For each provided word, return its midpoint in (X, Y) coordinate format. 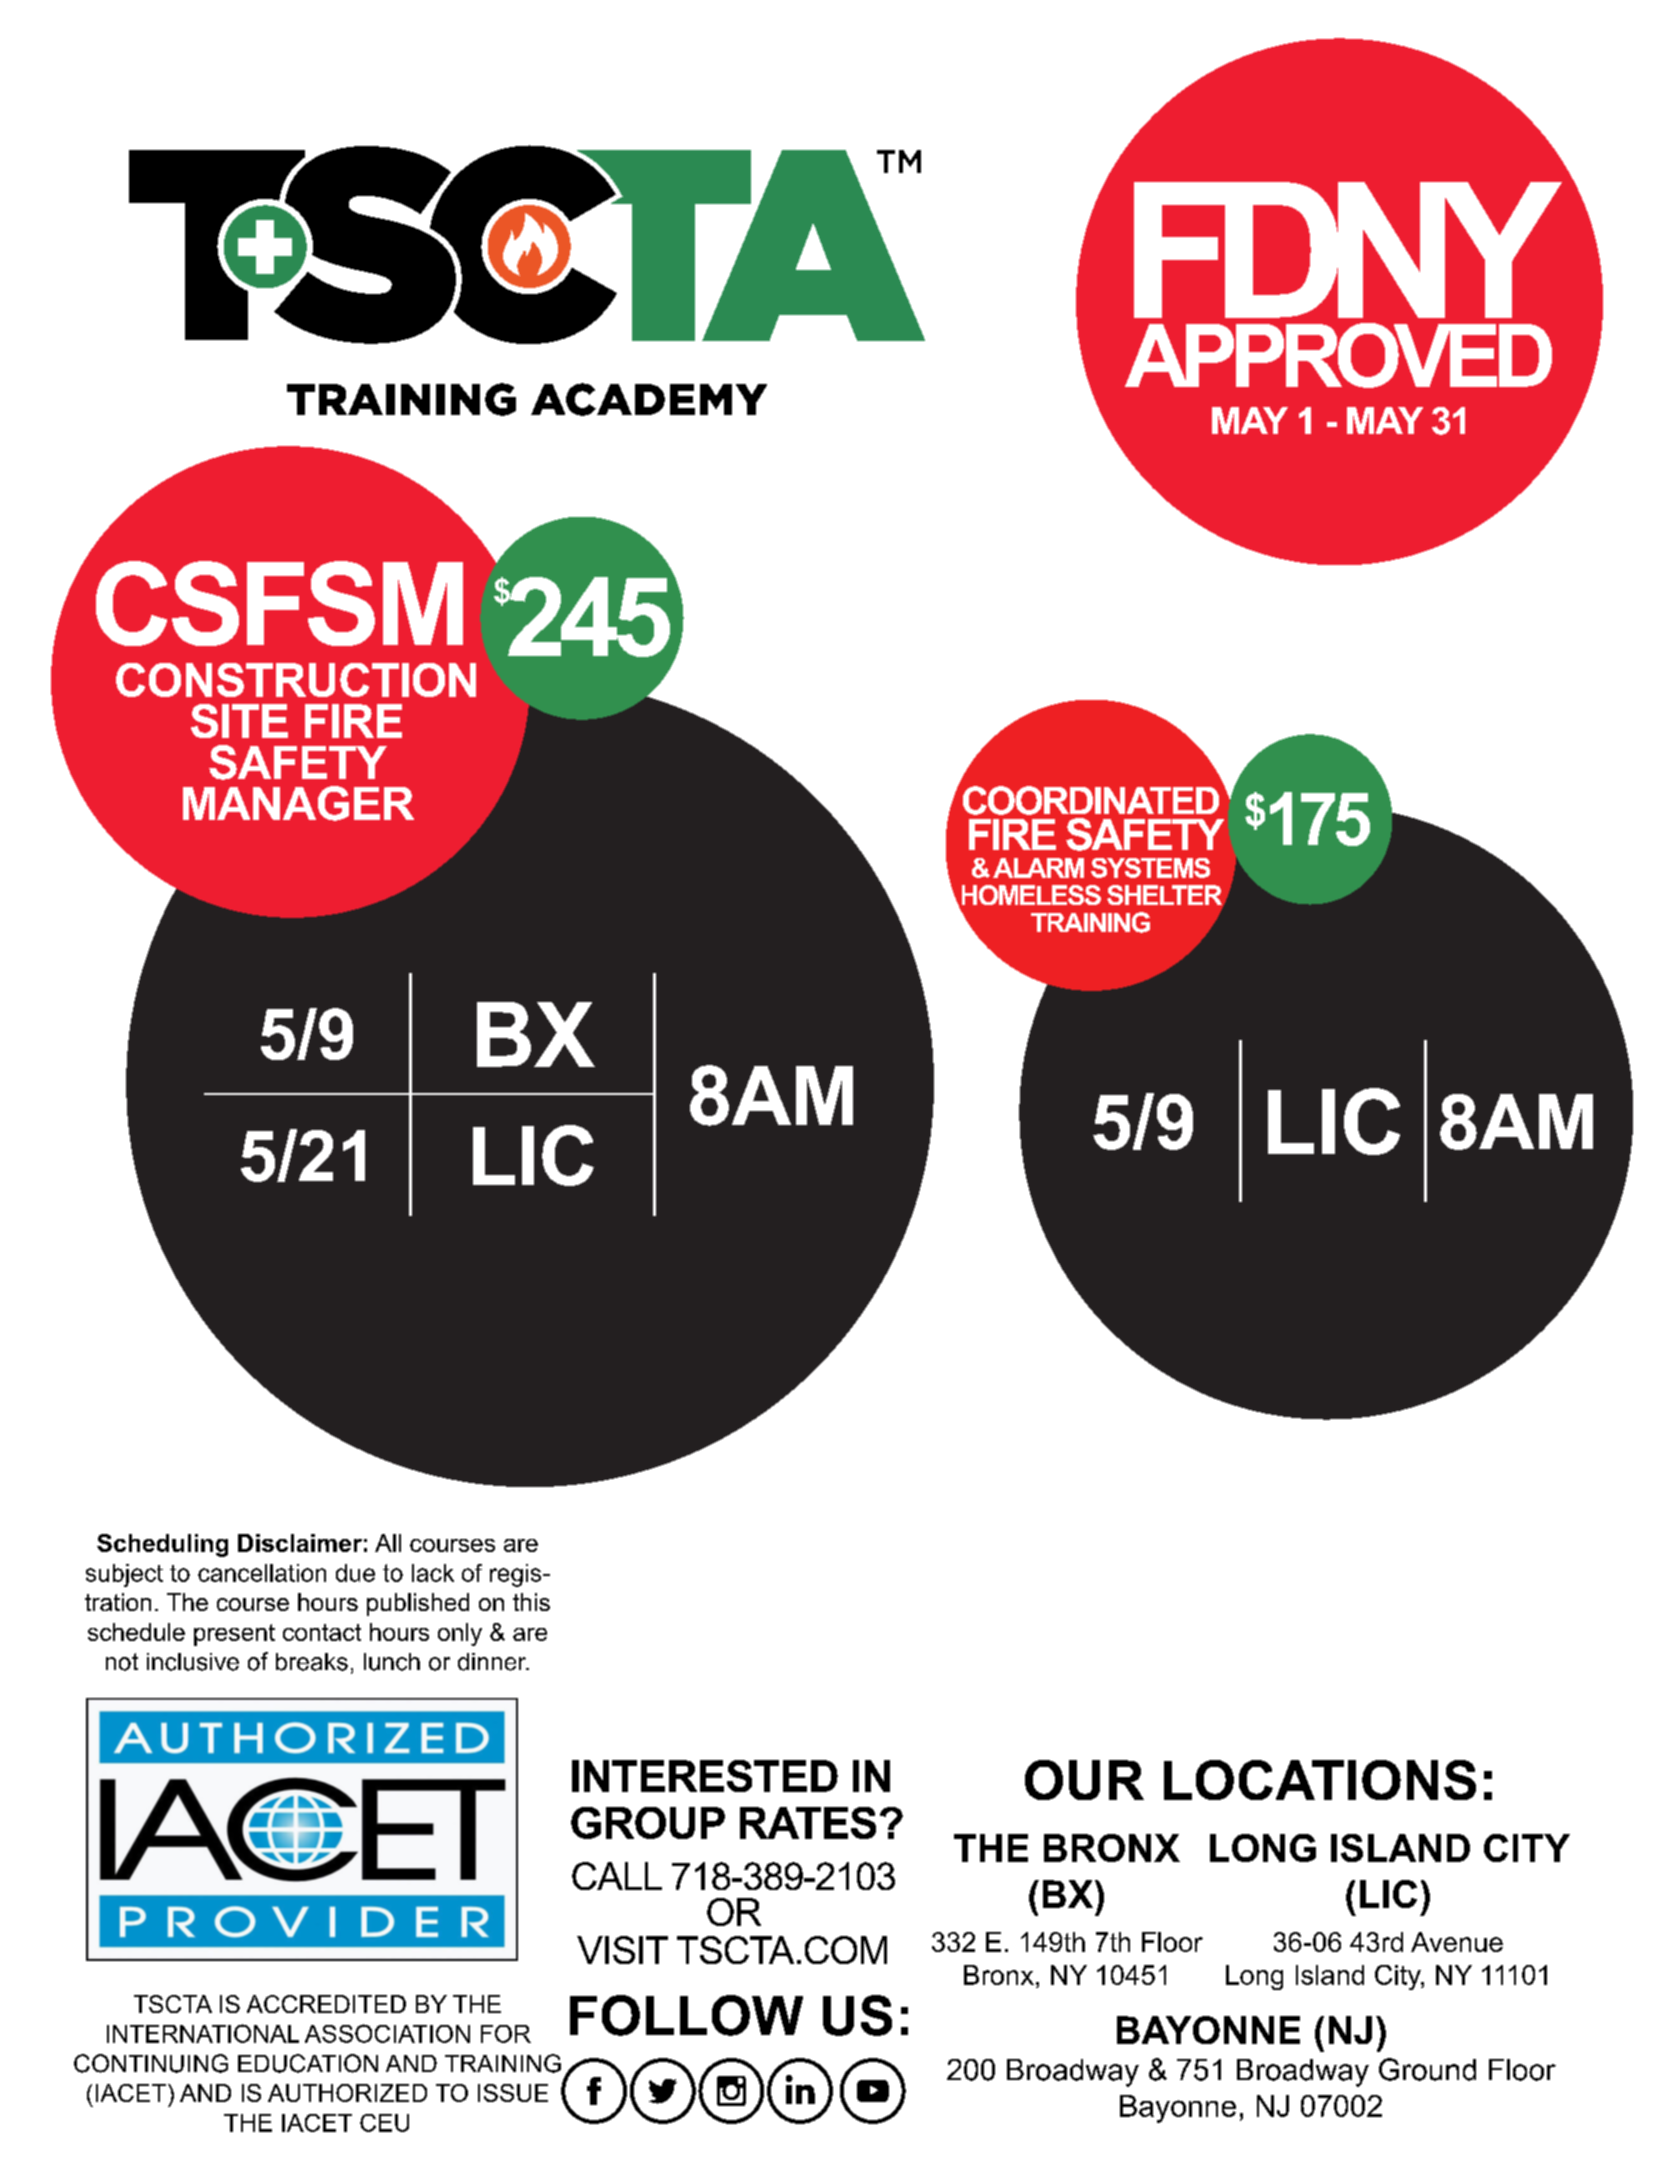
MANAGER (298, 803)
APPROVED (1338, 355)
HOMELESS (1031, 895)
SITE (239, 721)
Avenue (1457, 1942)
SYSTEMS (1150, 868)
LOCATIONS (1320, 1780)
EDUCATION (308, 2063)
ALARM (1038, 868)
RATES (808, 1823)
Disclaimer (300, 1543)
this (531, 1602)
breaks (312, 1662)
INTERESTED (705, 1776)
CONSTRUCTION (296, 680)
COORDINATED (1091, 800)
